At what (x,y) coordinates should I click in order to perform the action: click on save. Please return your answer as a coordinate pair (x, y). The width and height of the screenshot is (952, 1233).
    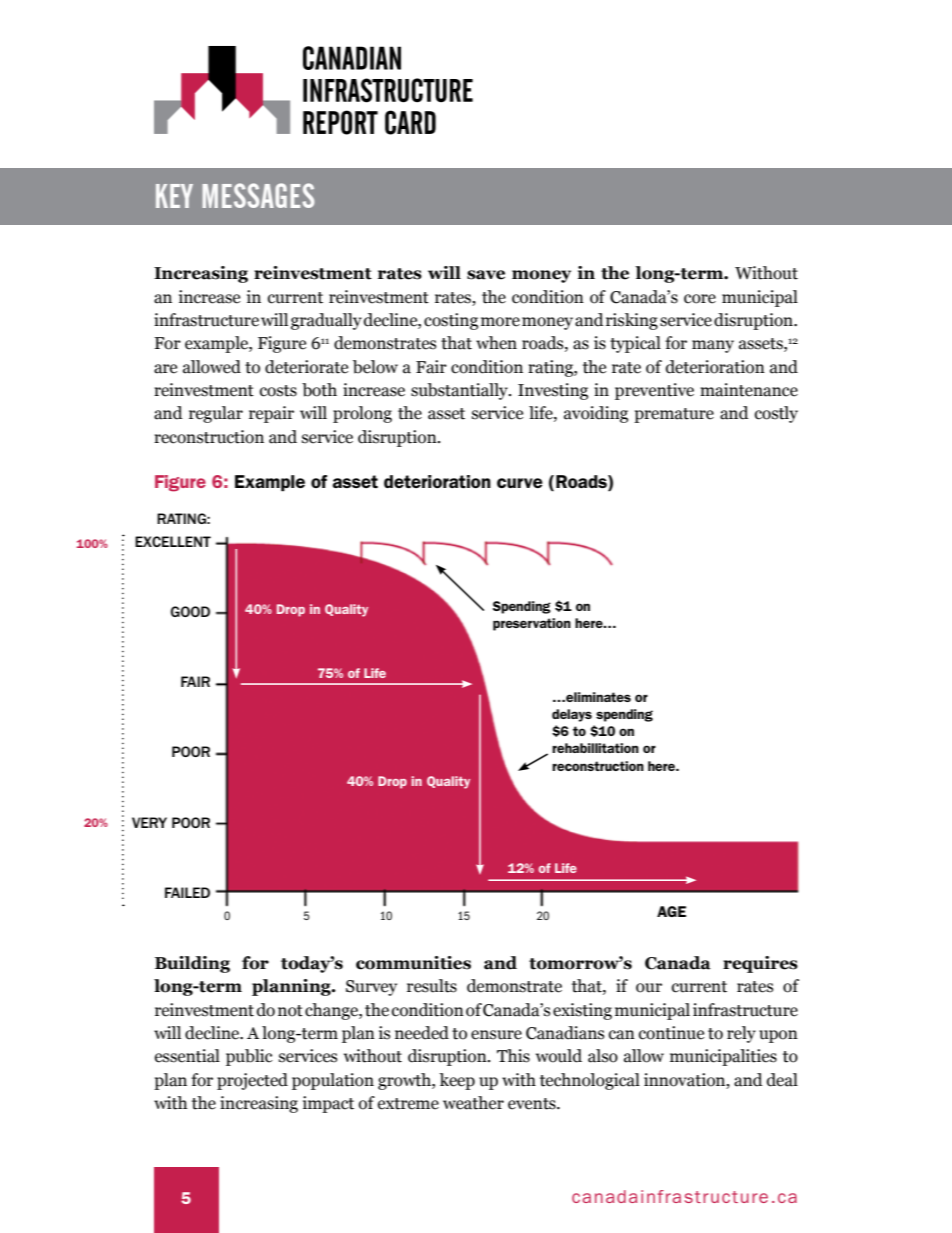
    Looking at the image, I should click on (486, 275).
